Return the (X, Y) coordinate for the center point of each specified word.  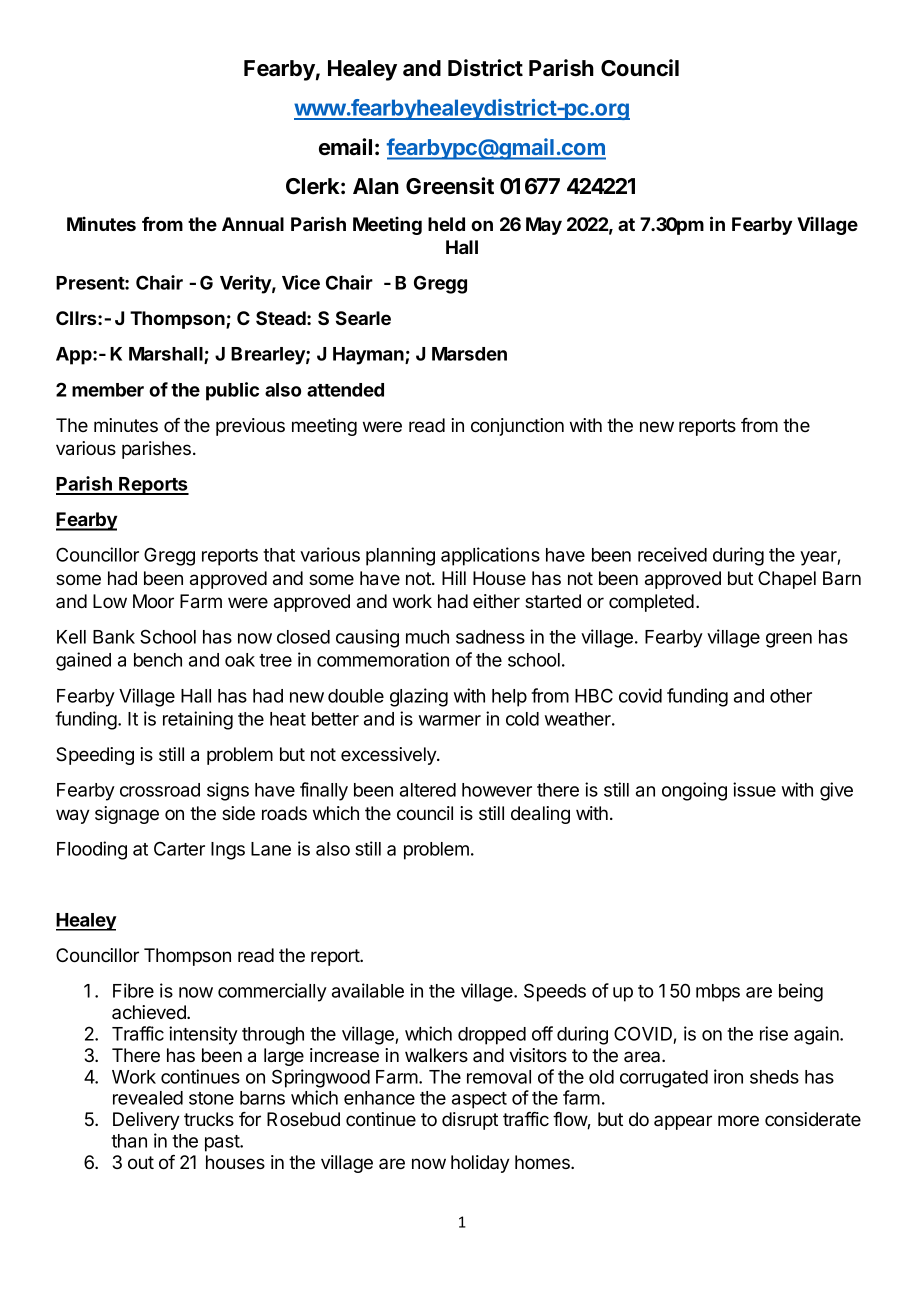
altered (428, 790)
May (544, 226)
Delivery (146, 1121)
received (672, 554)
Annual (253, 224)
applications (490, 556)
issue (754, 789)
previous (250, 427)
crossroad (160, 790)
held (446, 224)
